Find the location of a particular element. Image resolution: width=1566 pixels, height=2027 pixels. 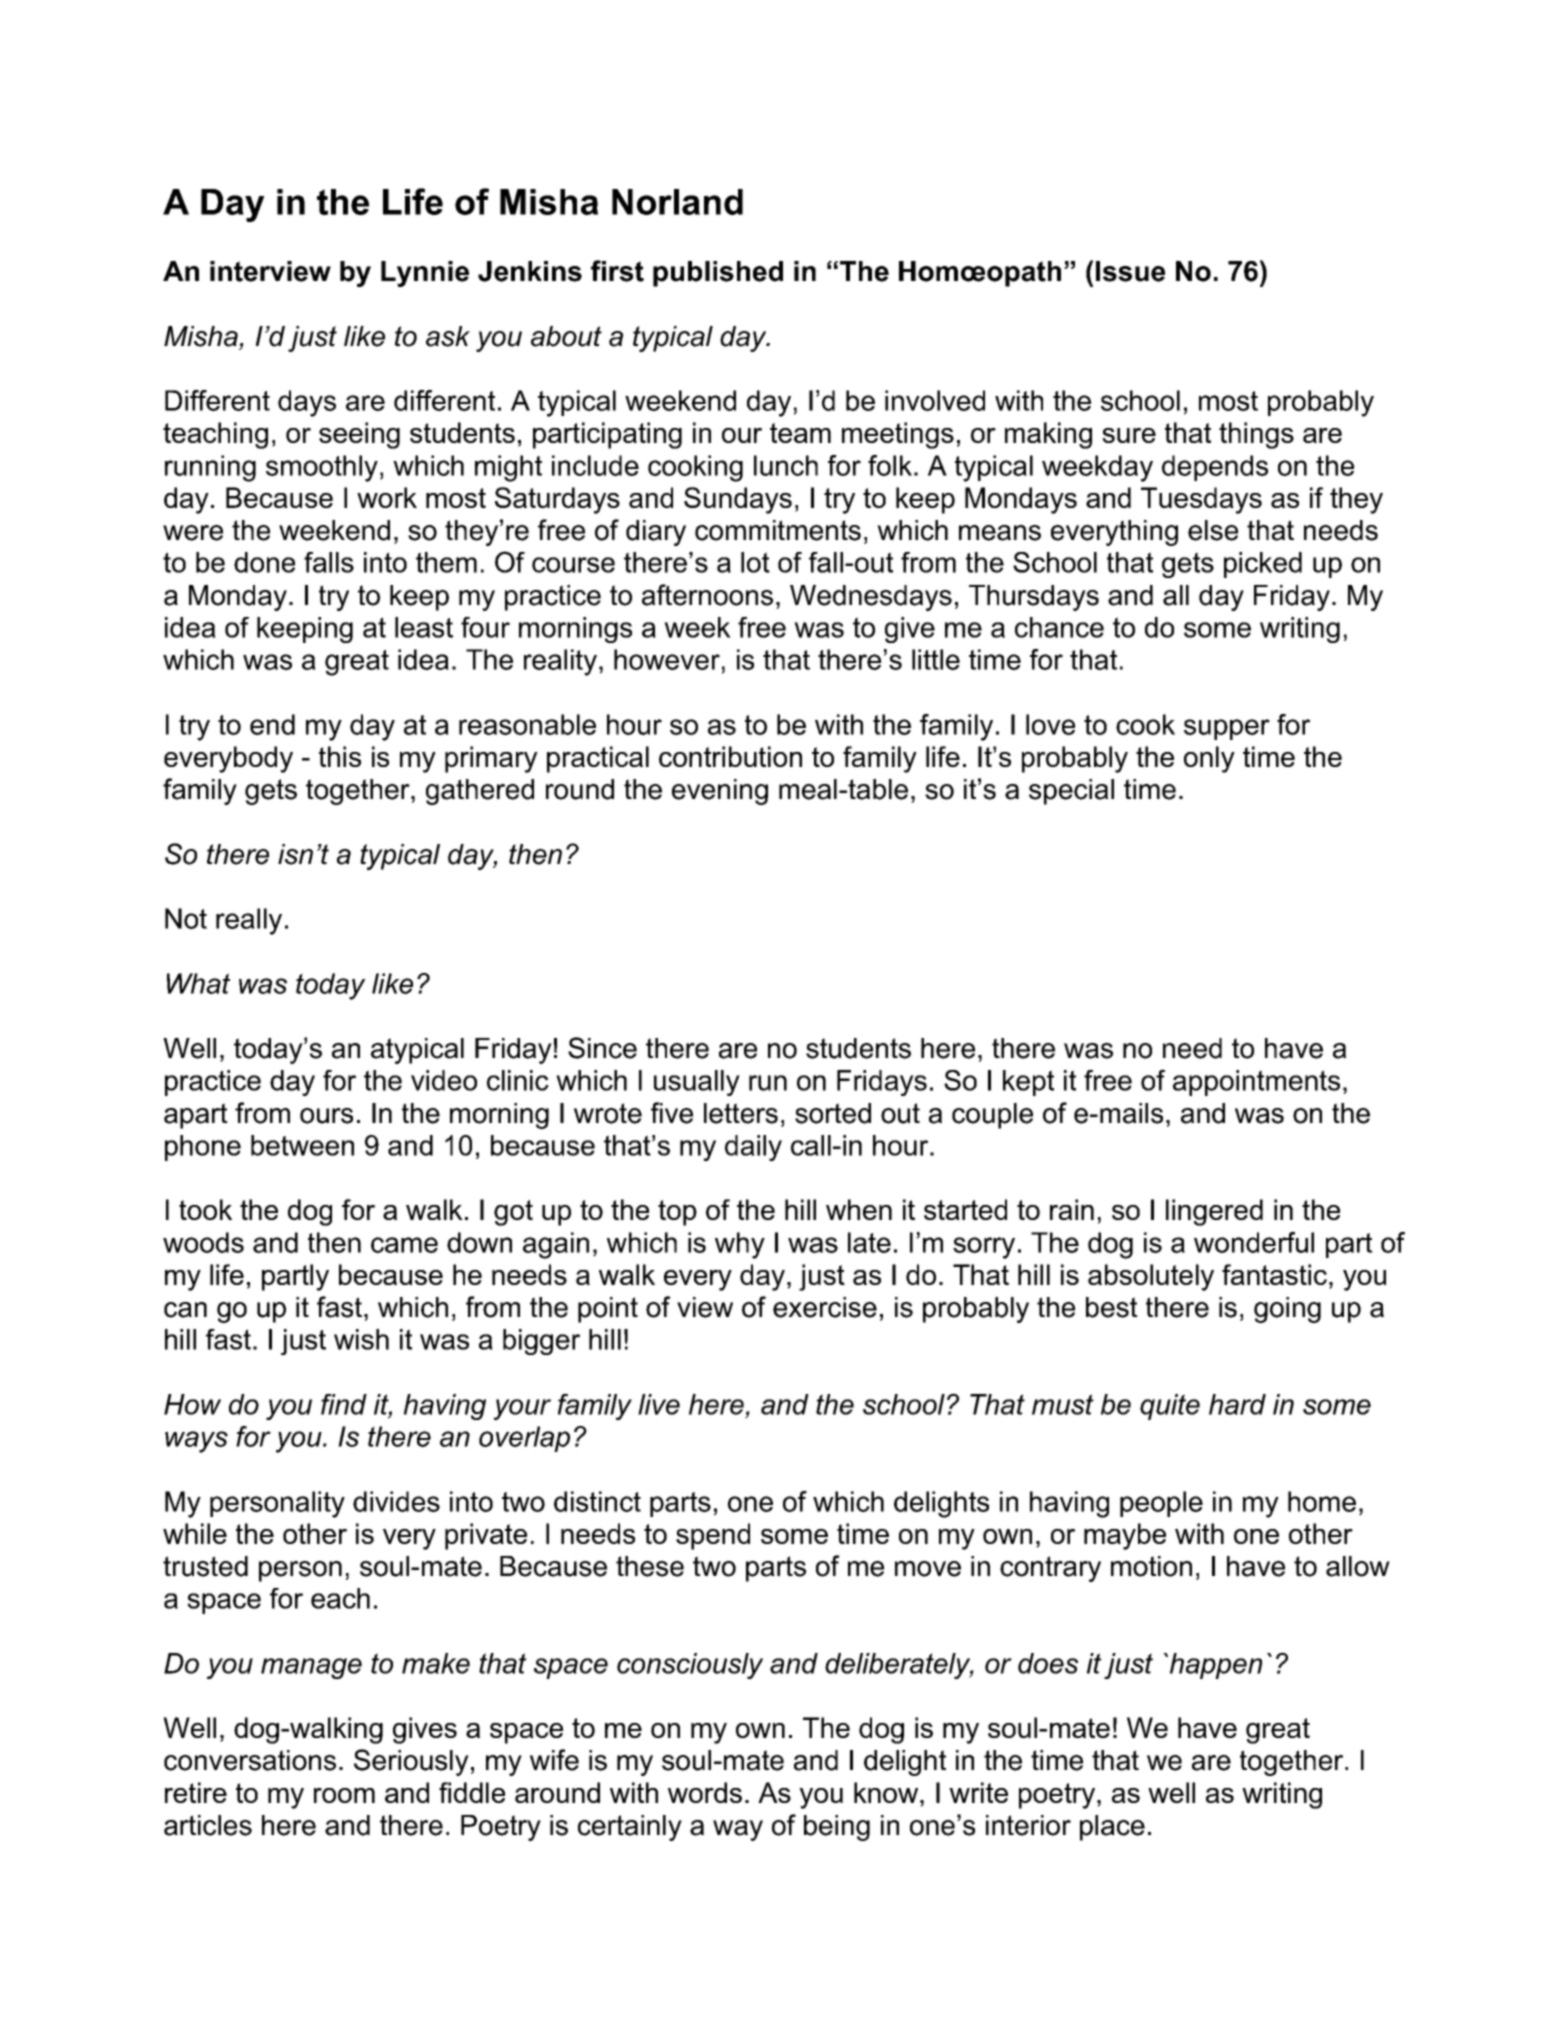

this is located at coordinates (340, 756).
